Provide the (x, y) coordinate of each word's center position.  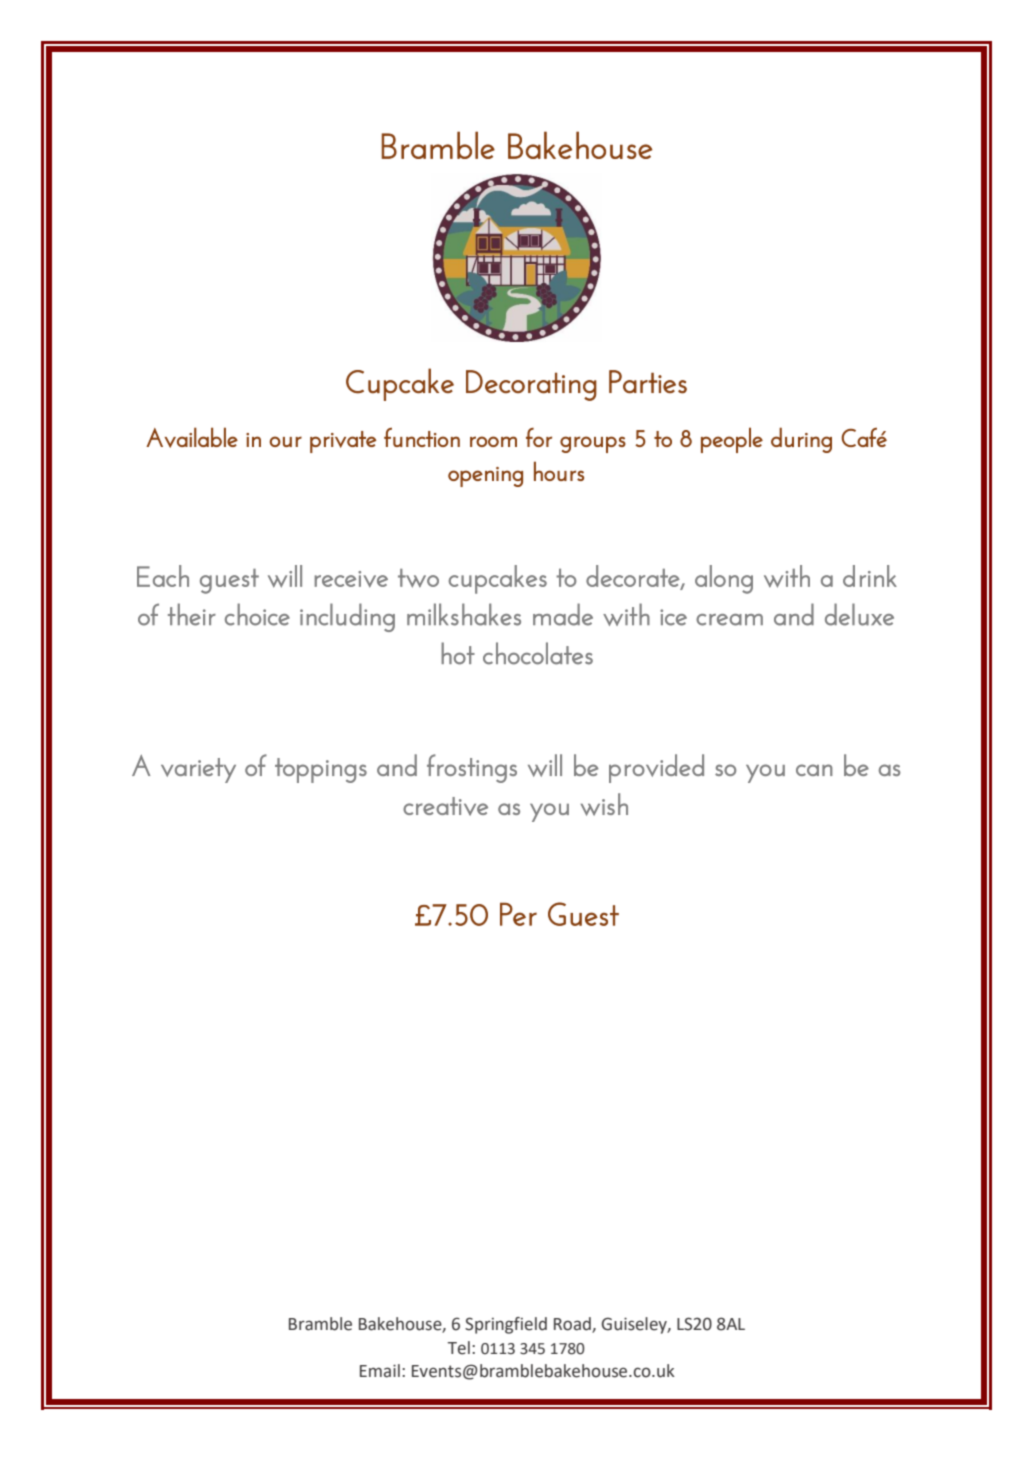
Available (192, 437)
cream (729, 620)
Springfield (506, 1325)
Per (518, 914)
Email (380, 1371)
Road (573, 1325)
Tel (458, 1348)
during (801, 440)
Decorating (531, 385)
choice (257, 614)
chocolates (538, 653)
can (814, 770)
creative (445, 806)
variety (198, 770)
